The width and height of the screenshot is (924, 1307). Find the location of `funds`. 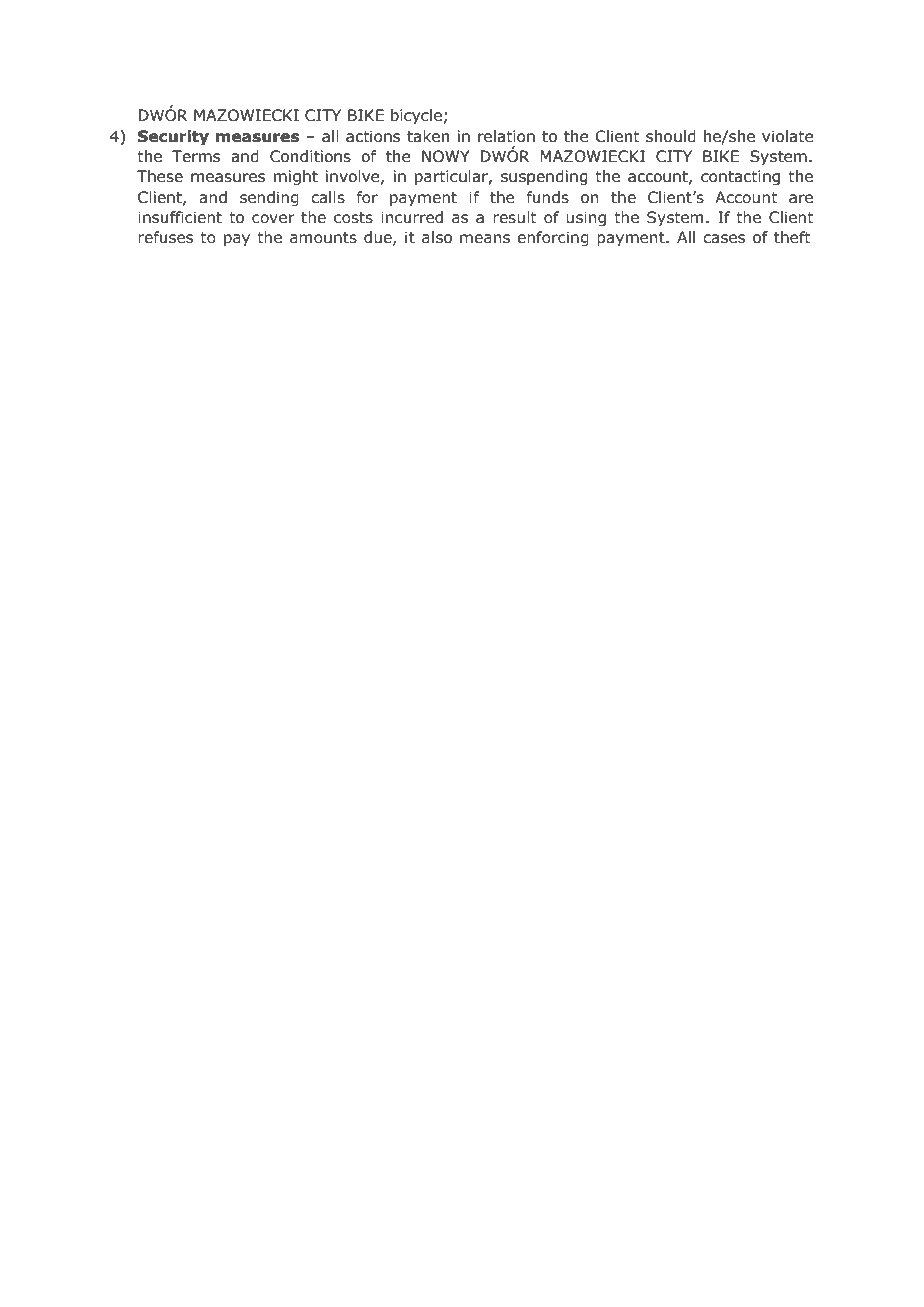

funds is located at coordinates (548, 197).
